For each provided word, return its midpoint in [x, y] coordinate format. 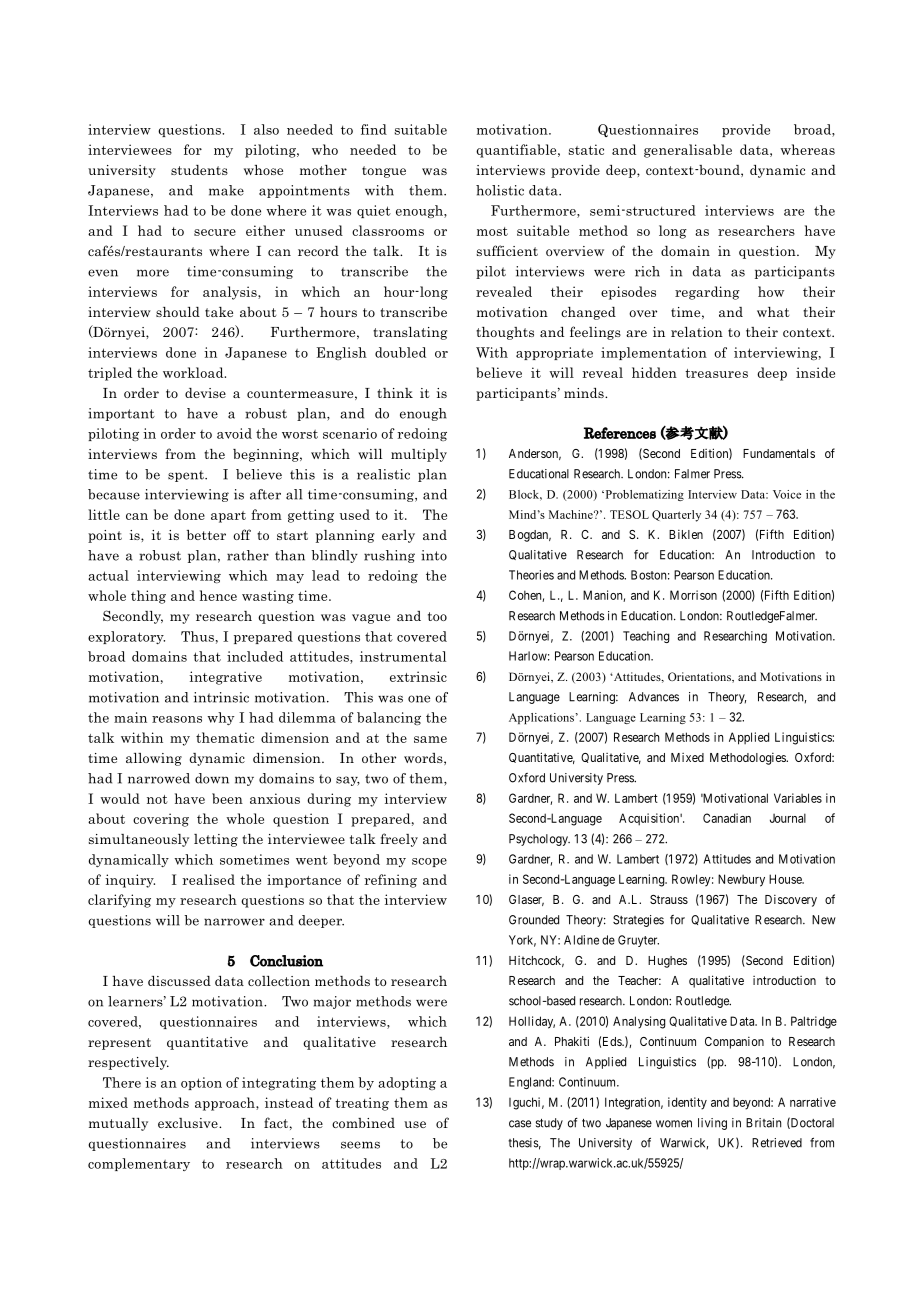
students [199, 170]
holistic [500, 190]
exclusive [189, 1123]
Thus [197, 636]
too [437, 616]
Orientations [700, 677]
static [586, 149]
